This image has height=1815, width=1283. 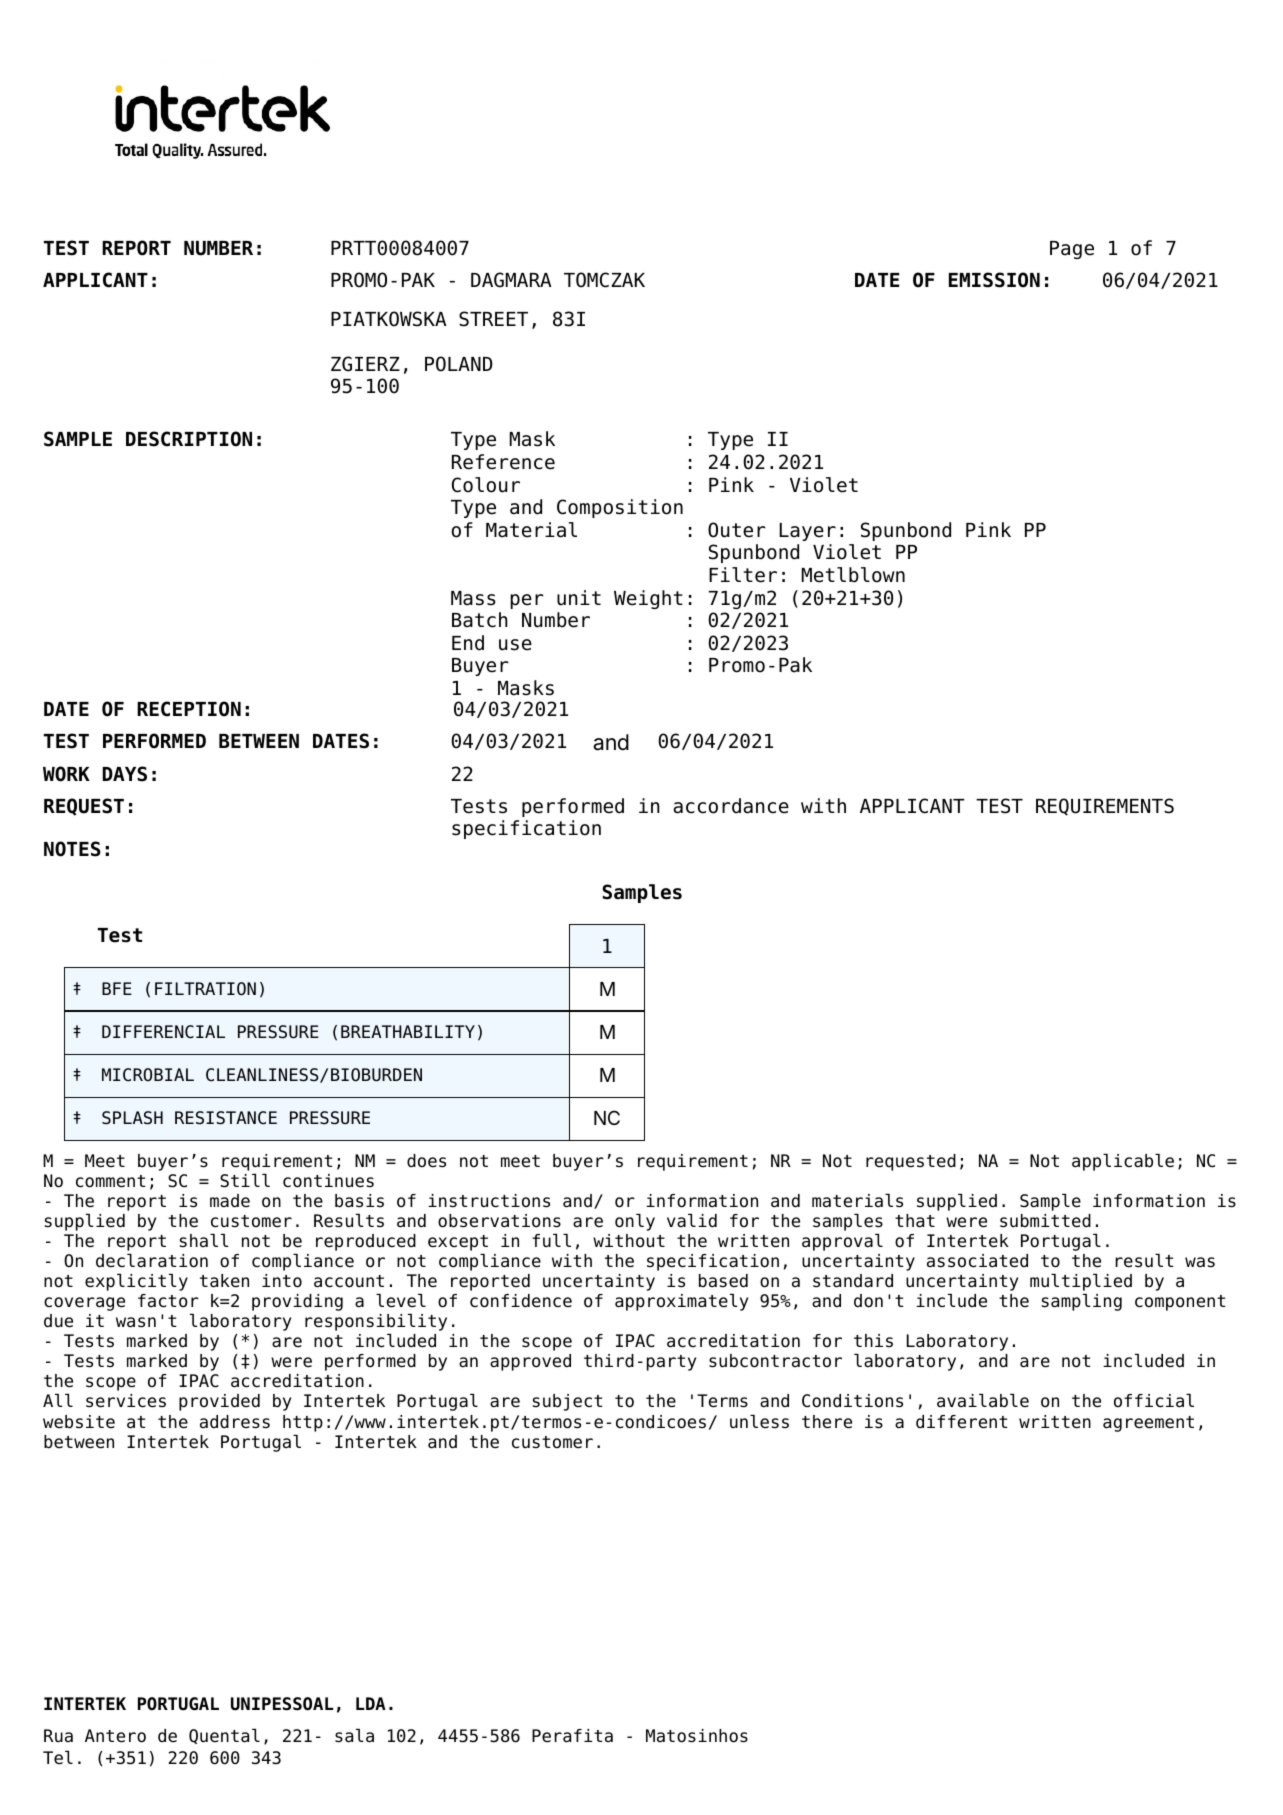 I want to click on STREET, so click(x=493, y=319).
